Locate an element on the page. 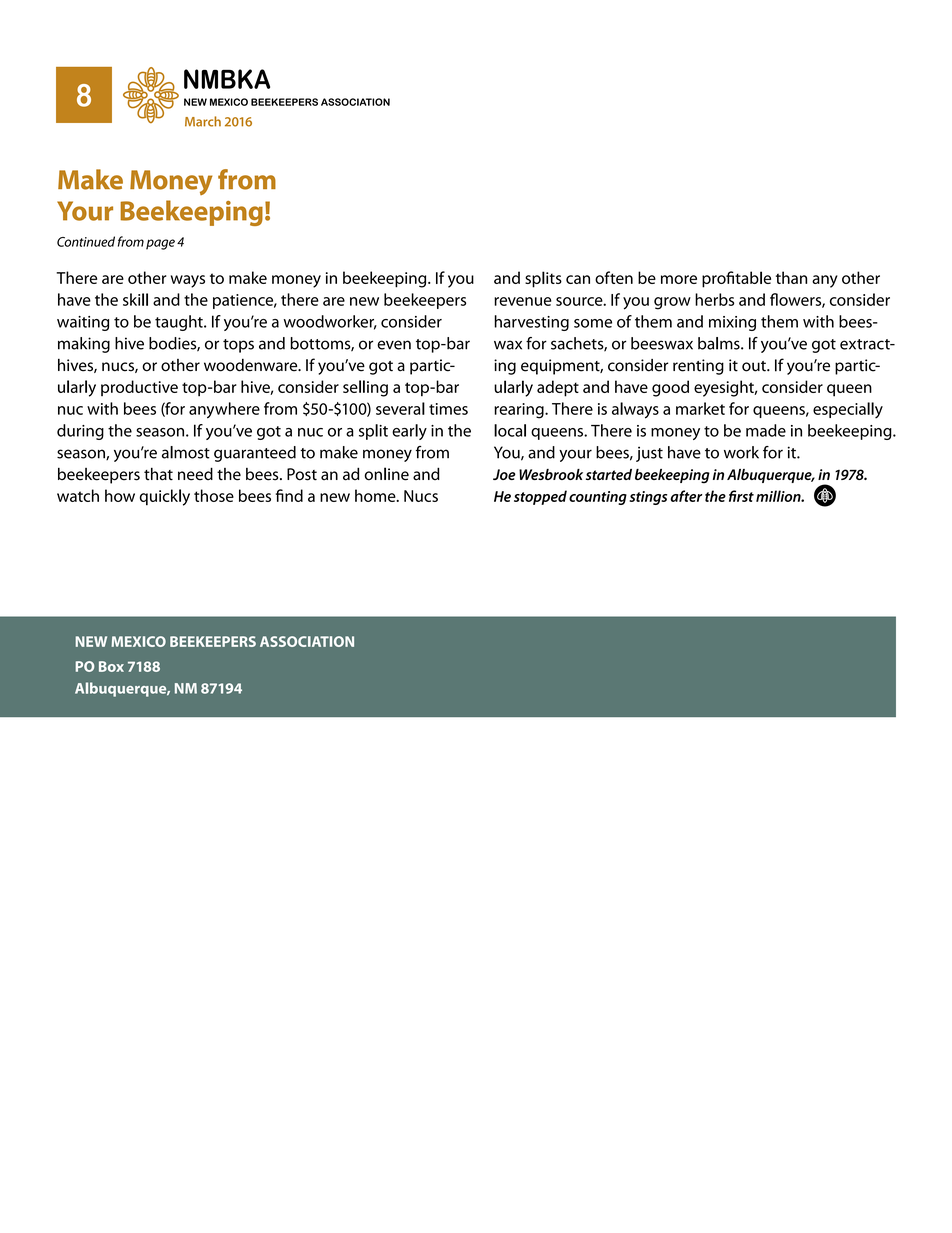  often is located at coordinates (614, 277).
